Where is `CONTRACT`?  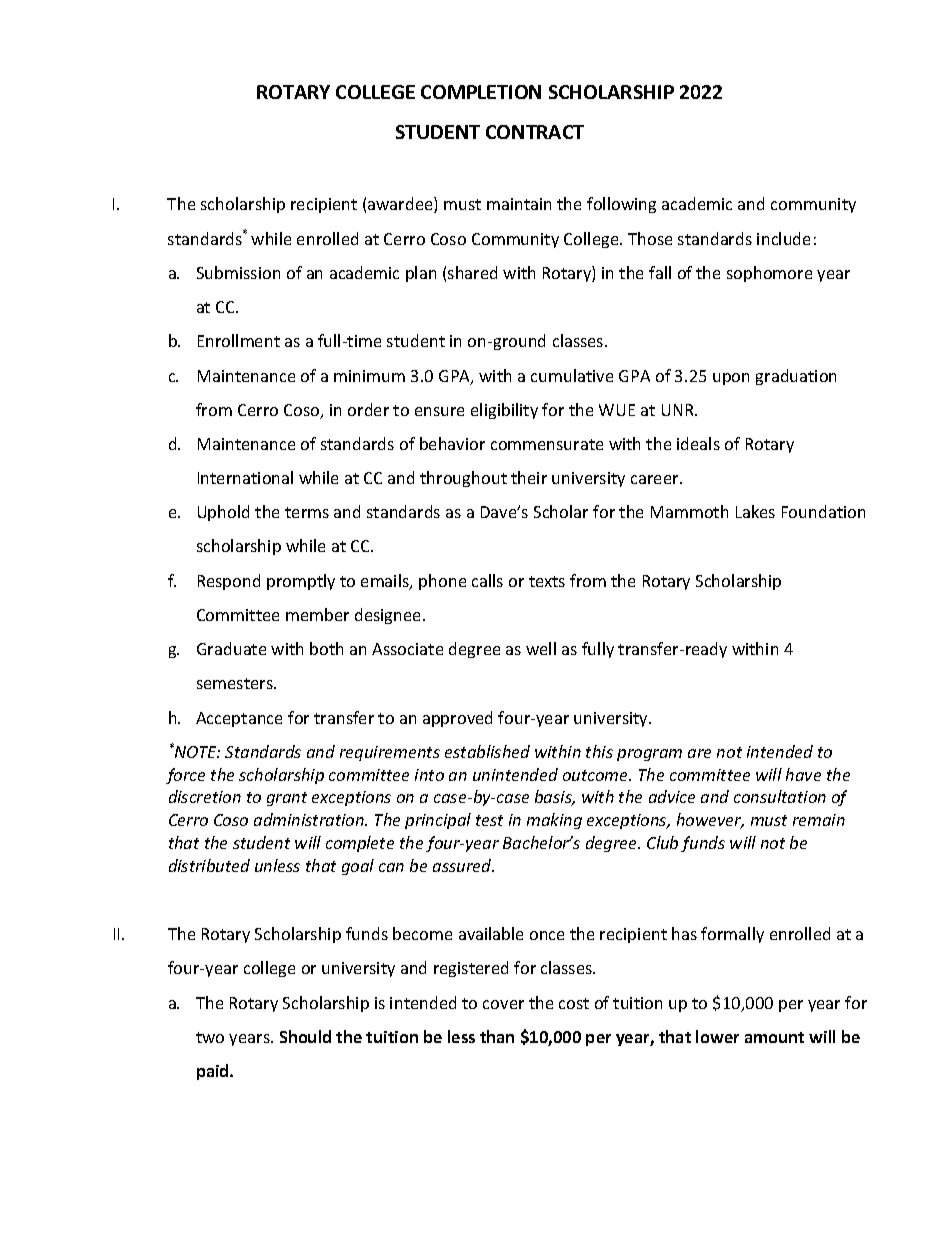 CONTRACT is located at coordinates (535, 132).
